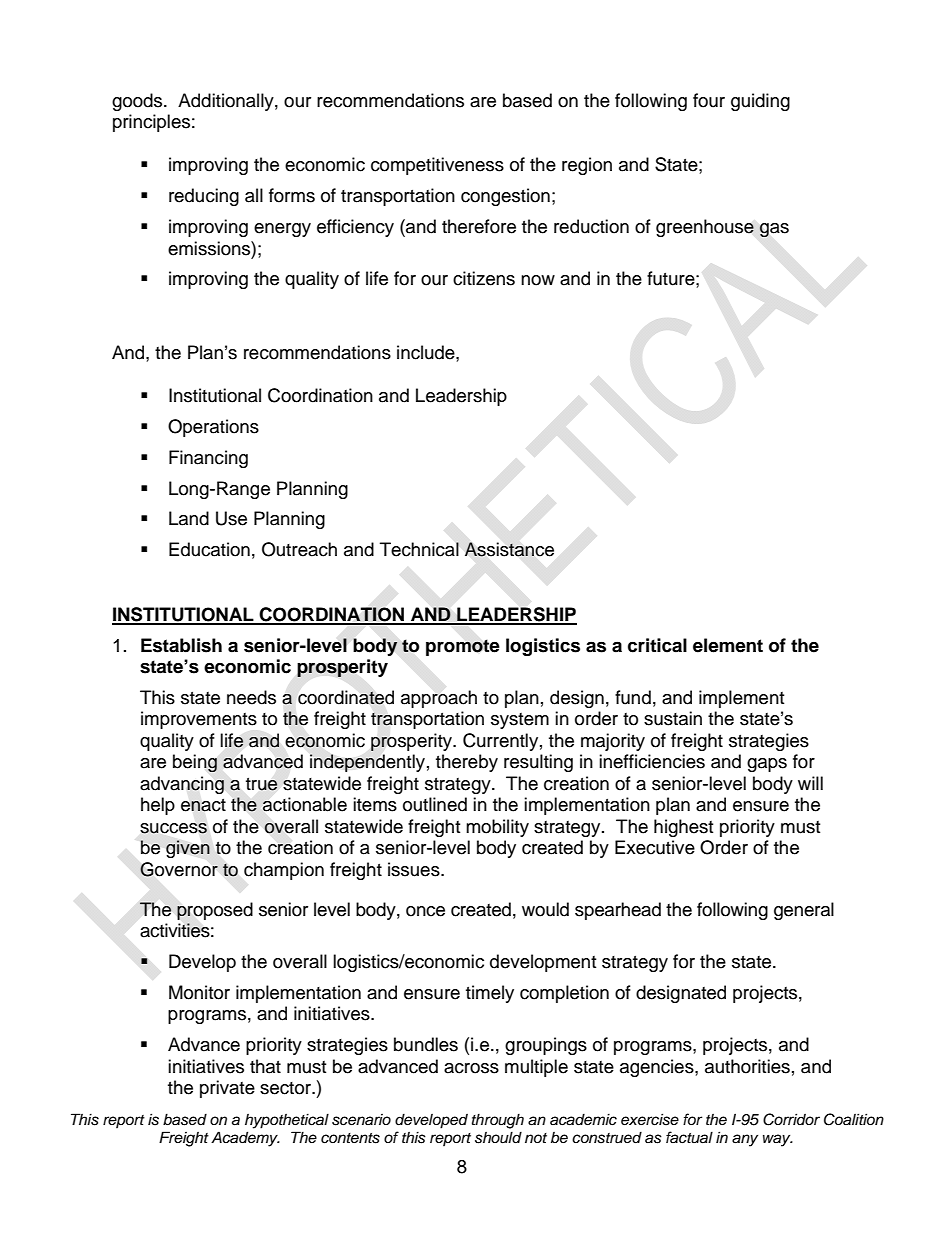 This screenshot has height=1233, width=952. Describe the element at coordinates (463, 647) in the screenshot. I see `promote` at that location.
